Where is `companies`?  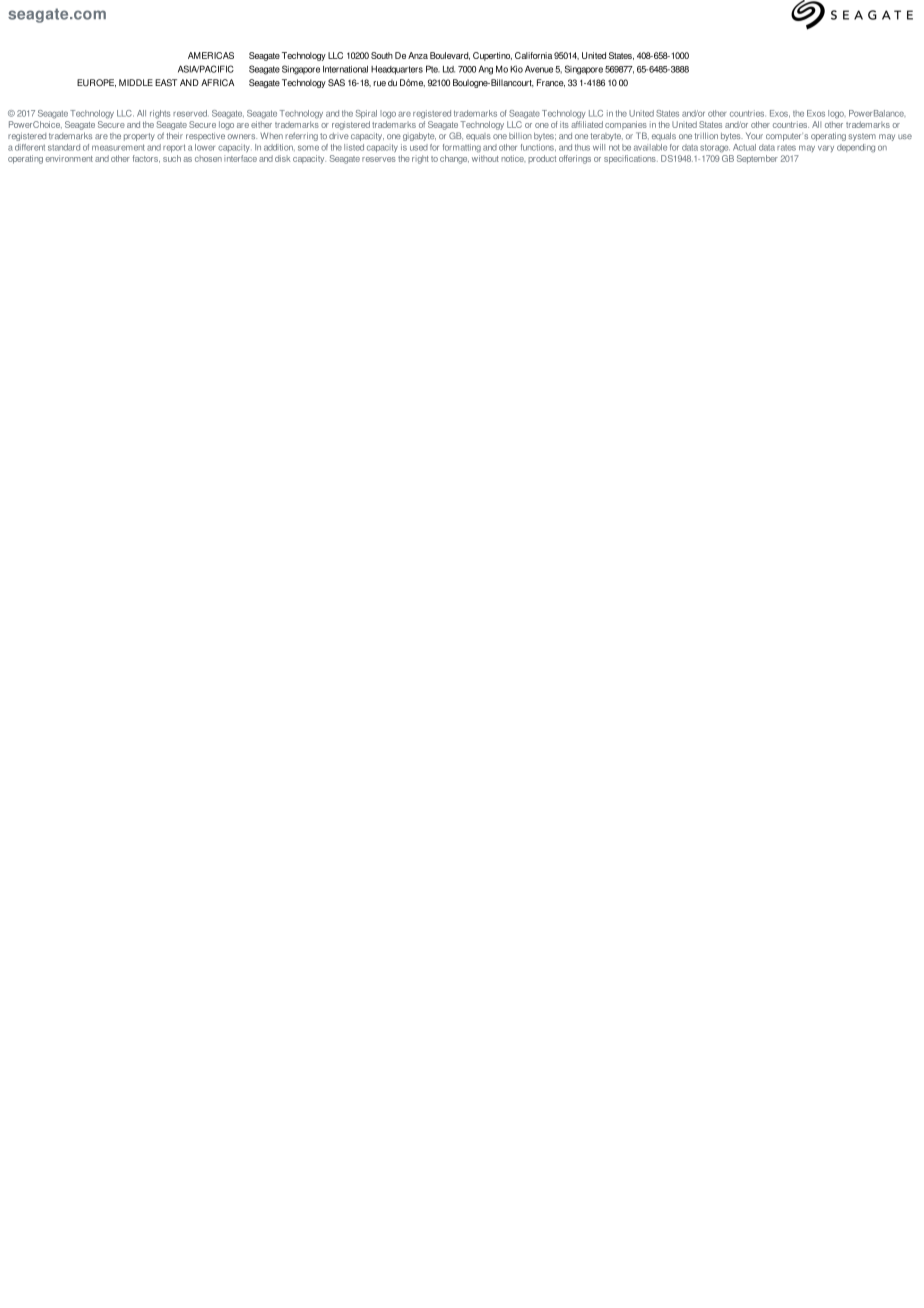 companies is located at coordinates (626, 125).
